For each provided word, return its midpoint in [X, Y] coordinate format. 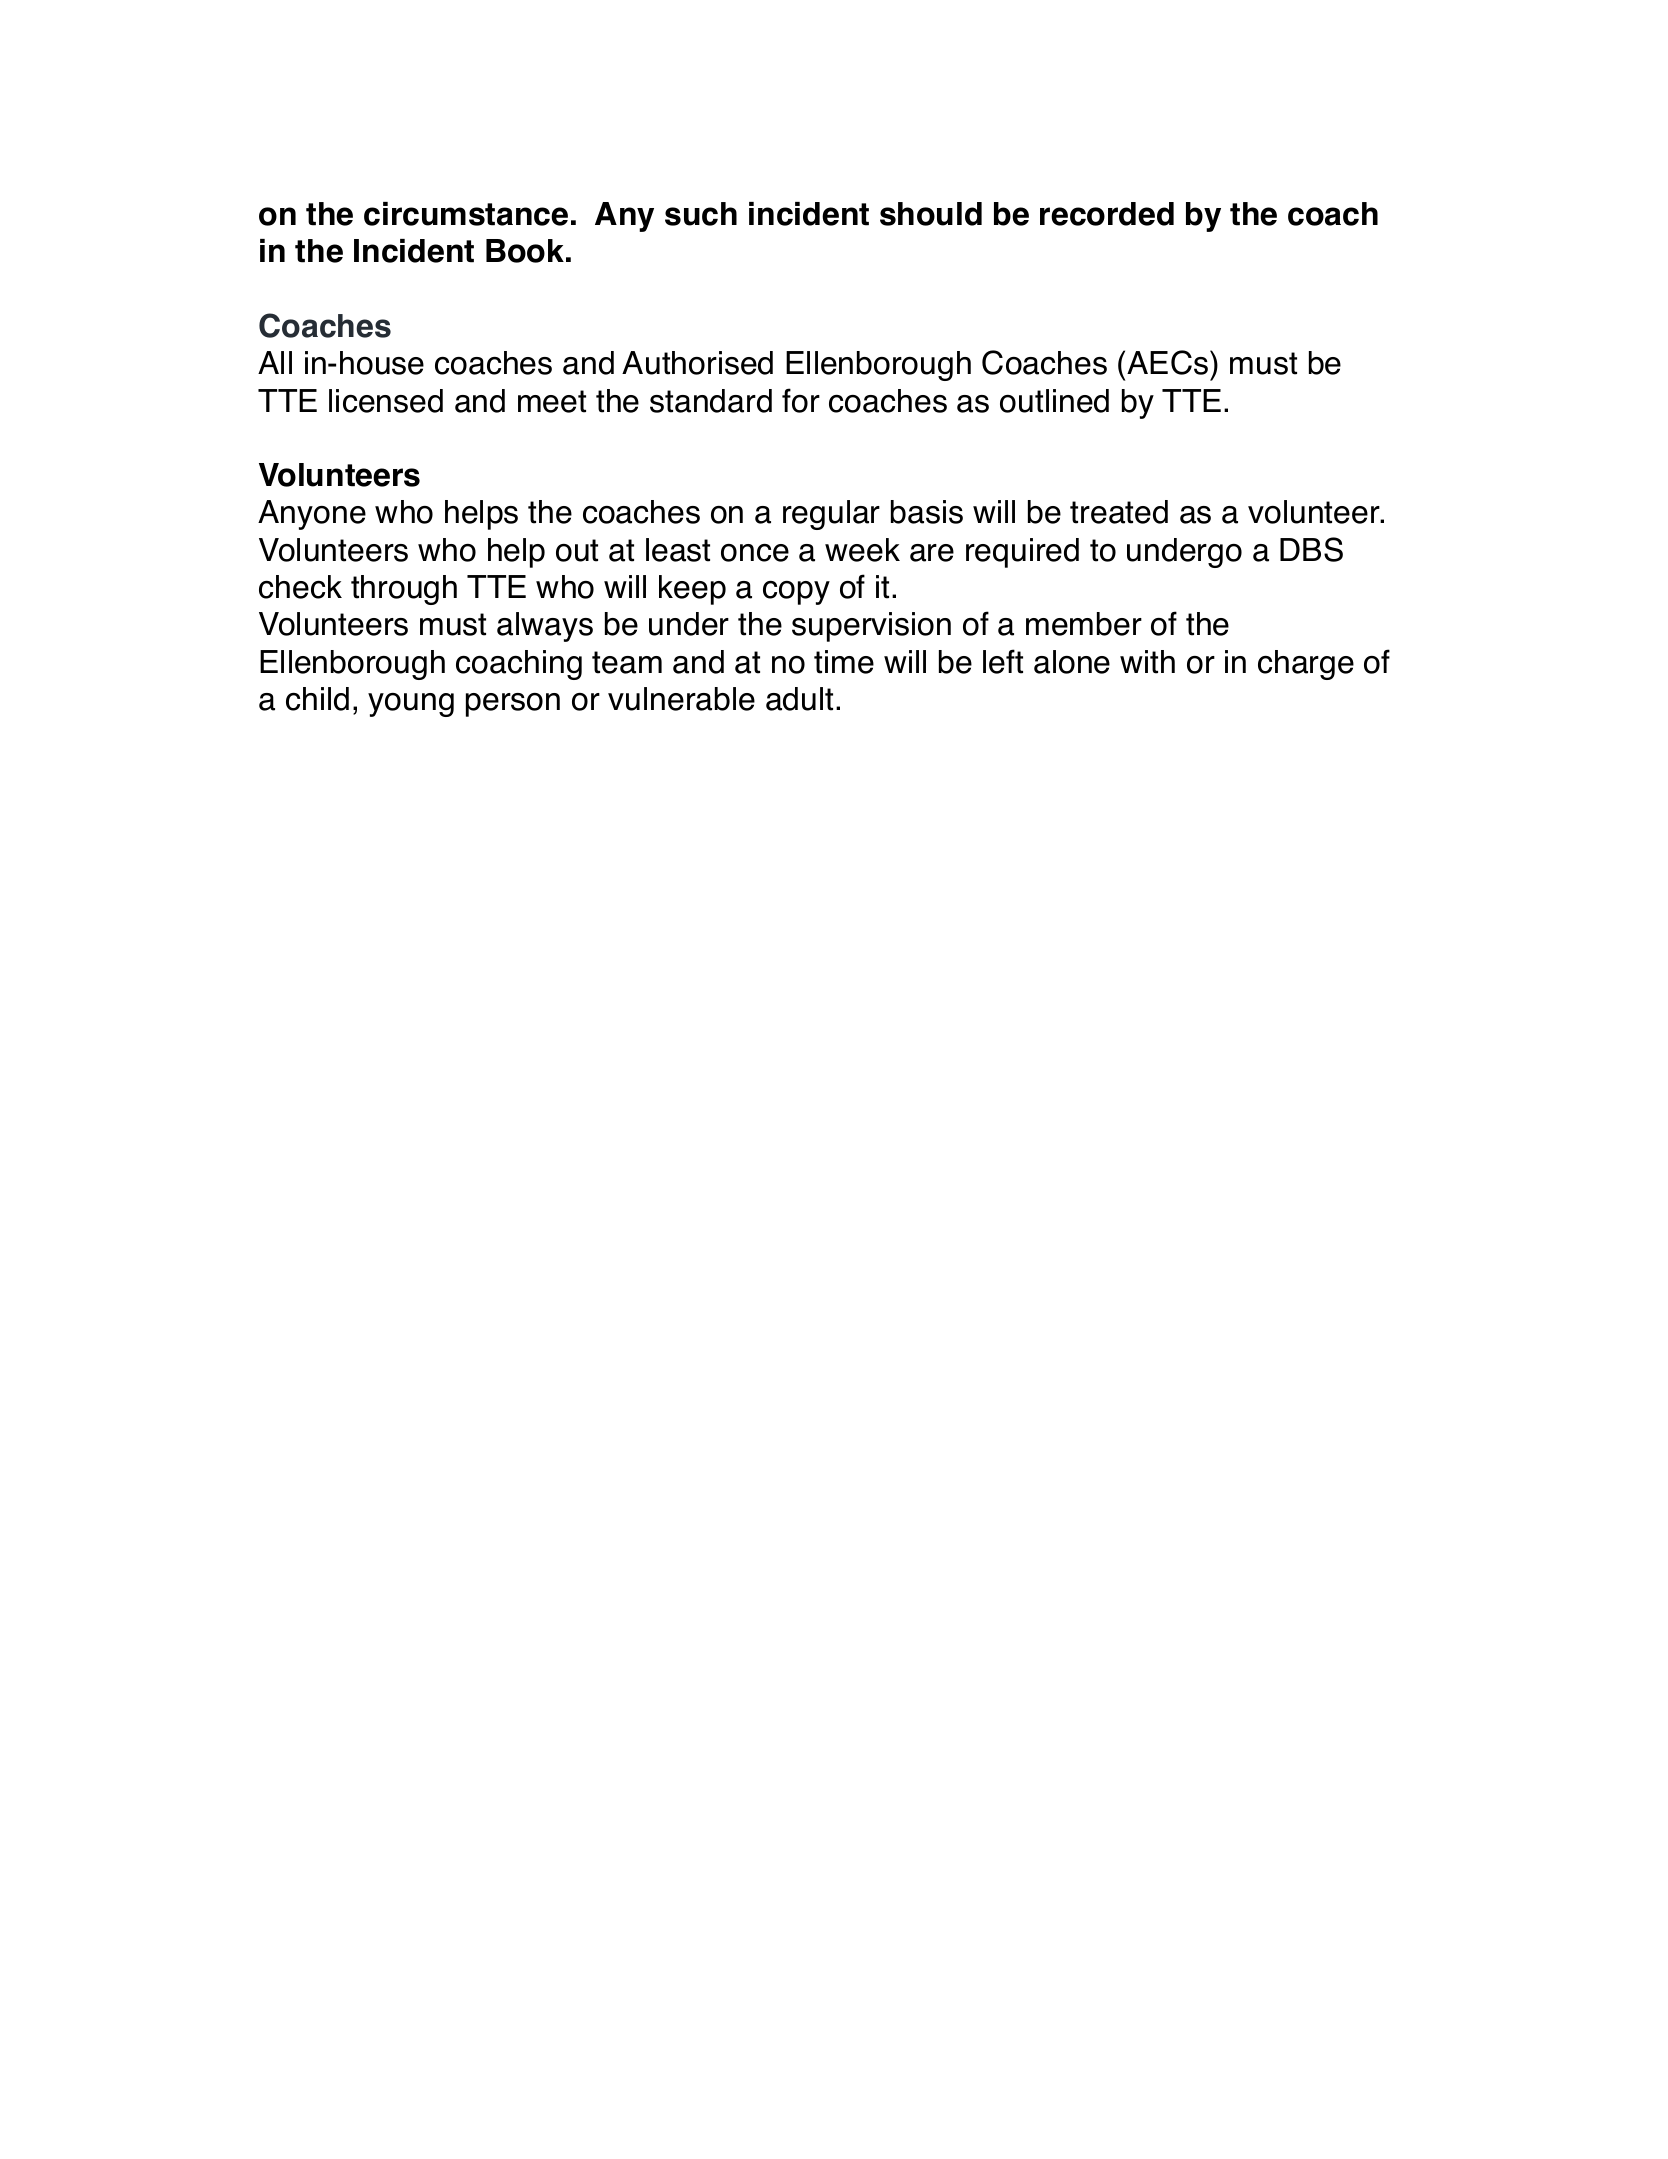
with [1147, 662]
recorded [1107, 214]
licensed [386, 401]
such [701, 214]
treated [1119, 512]
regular [831, 515]
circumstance [466, 214]
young [411, 705]
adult [799, 699]
